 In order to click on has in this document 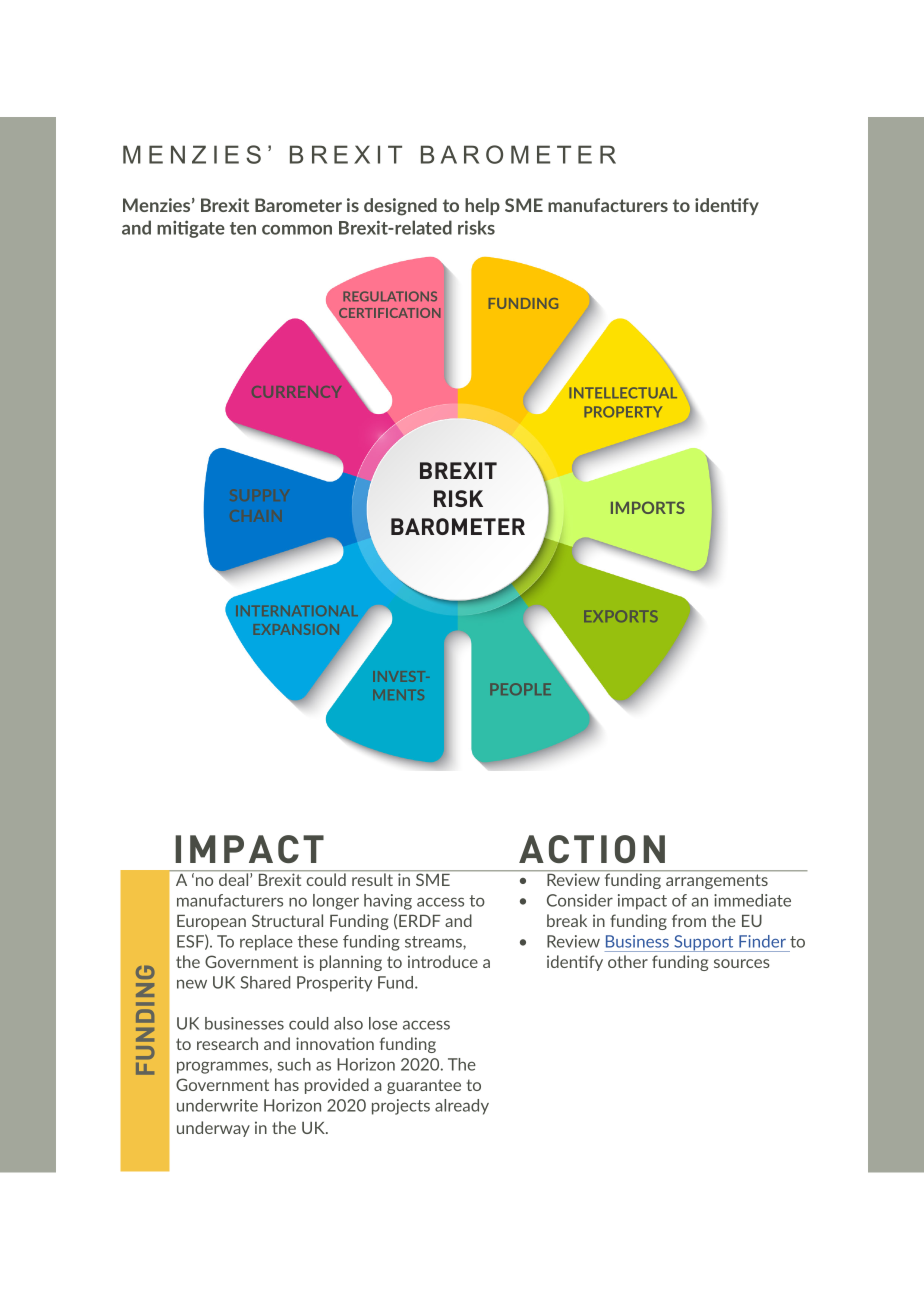, I will do `click(287, 1084)`.
